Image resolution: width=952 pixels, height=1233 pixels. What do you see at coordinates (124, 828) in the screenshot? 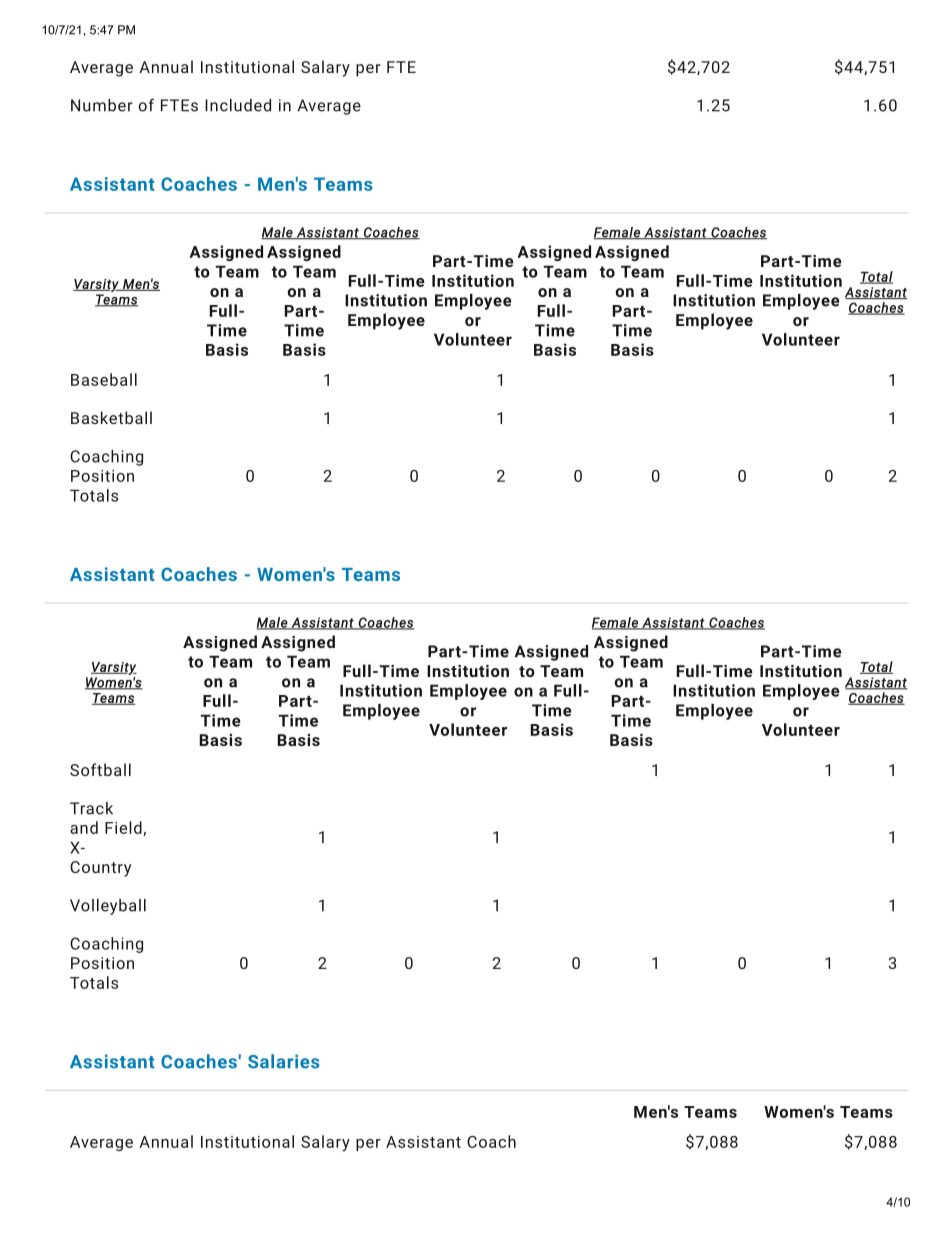
I see `Field` at bounding box center [124, 828].
